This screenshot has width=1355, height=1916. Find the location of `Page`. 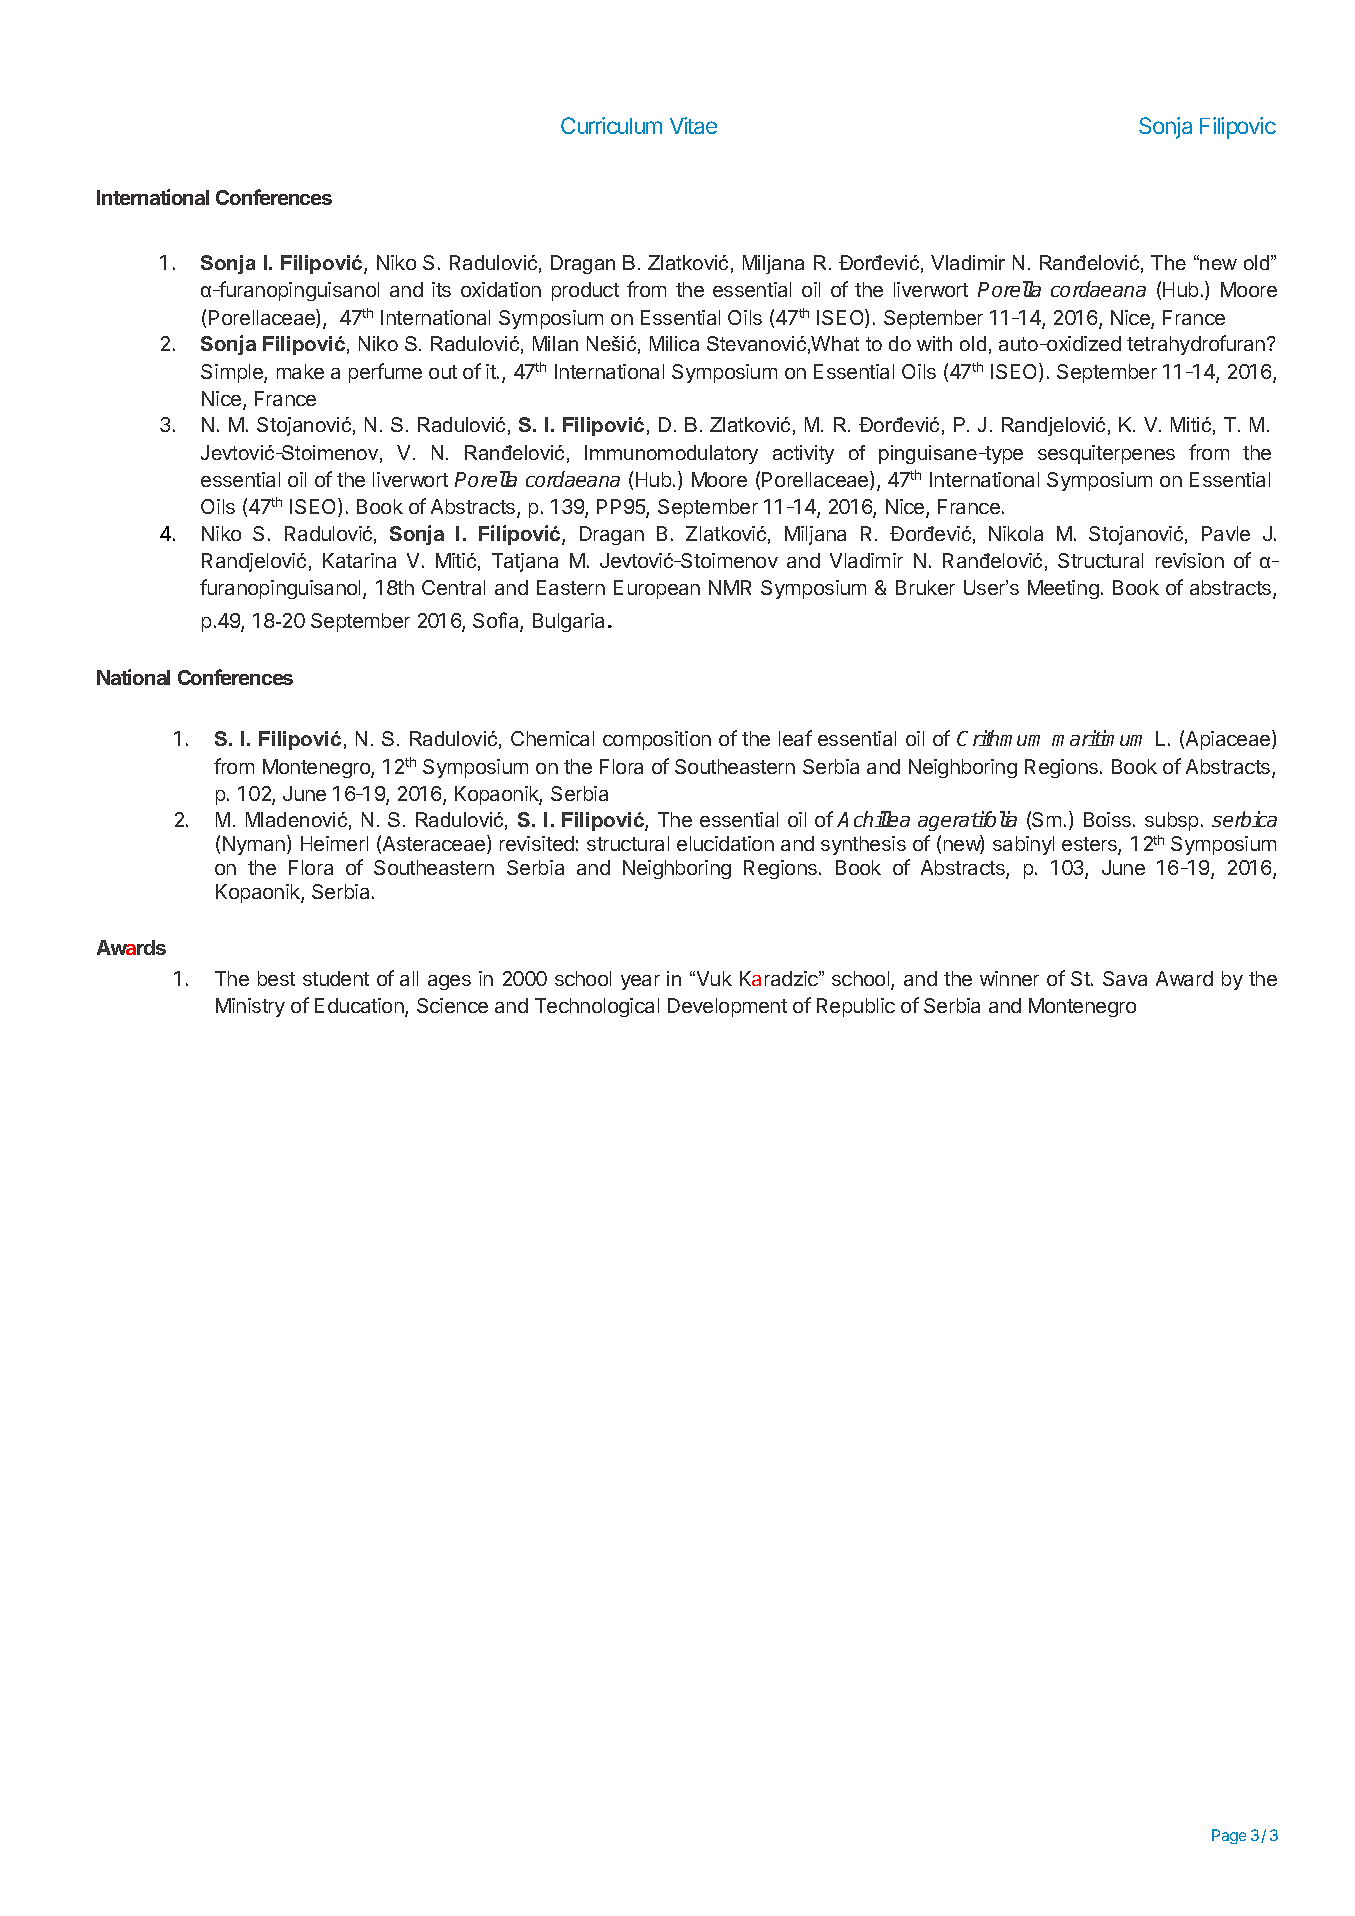

Page is located at coordinates (1229, 1836).
